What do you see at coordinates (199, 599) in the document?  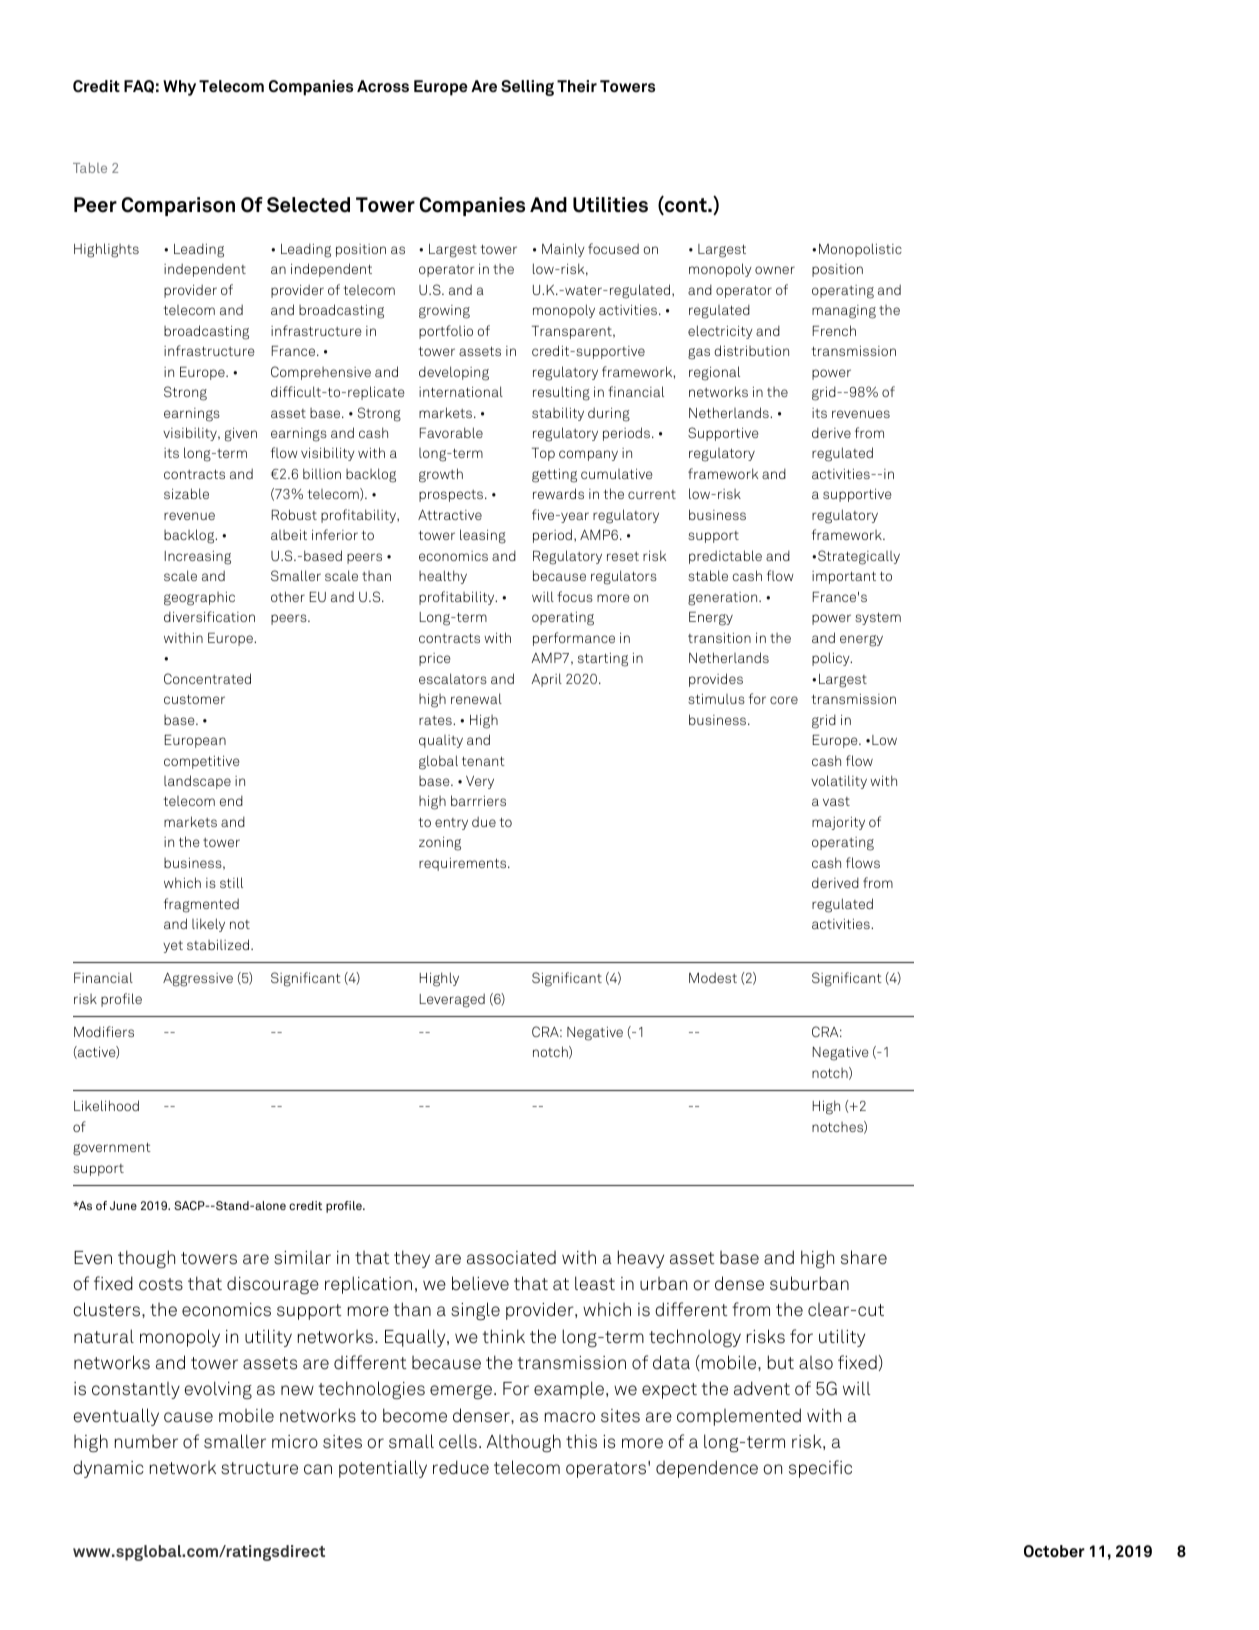 I see `geographic` at bounding box center [199, 599].
